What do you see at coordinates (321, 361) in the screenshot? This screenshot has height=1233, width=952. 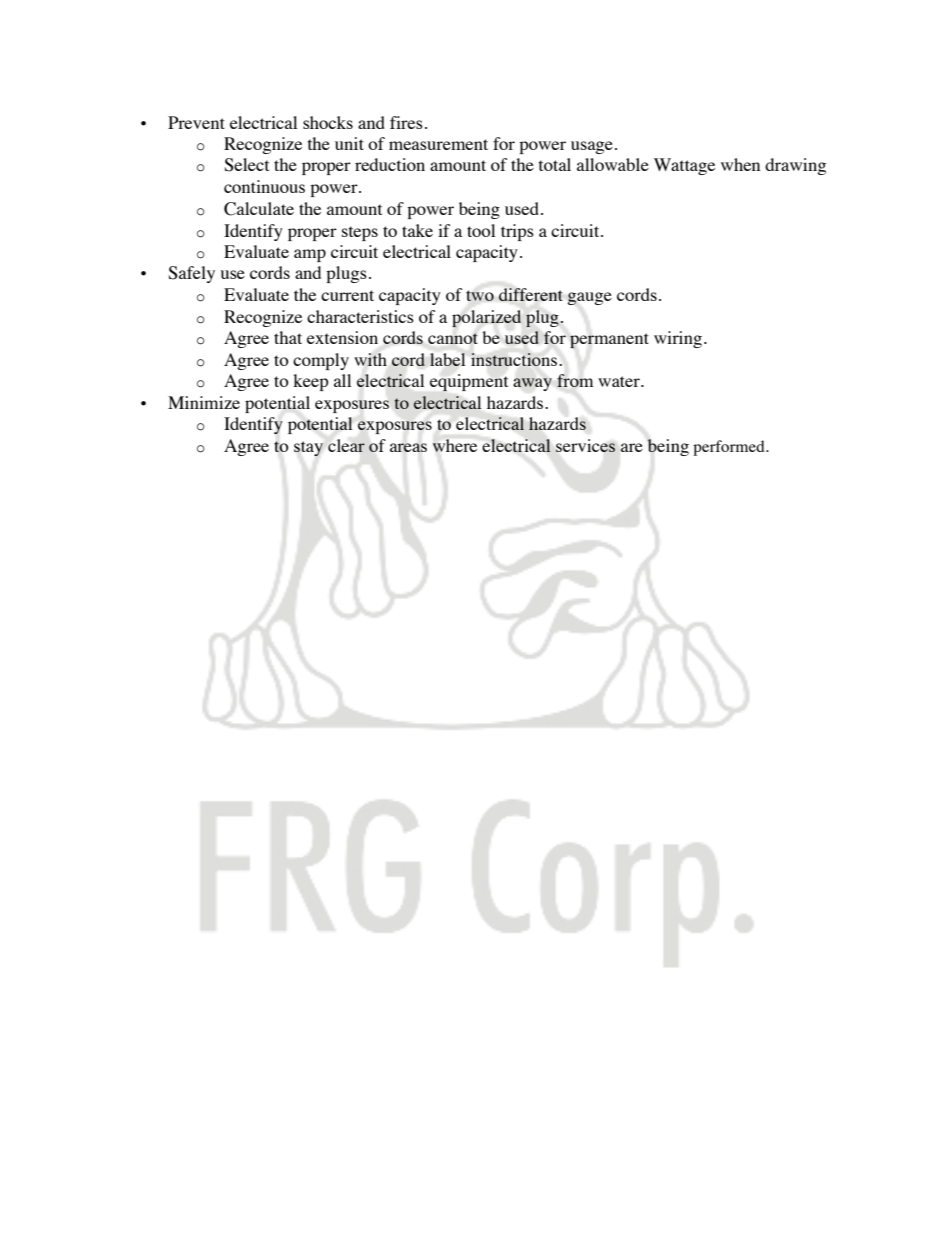 I see `comply` at bounding box center [321, 361].
